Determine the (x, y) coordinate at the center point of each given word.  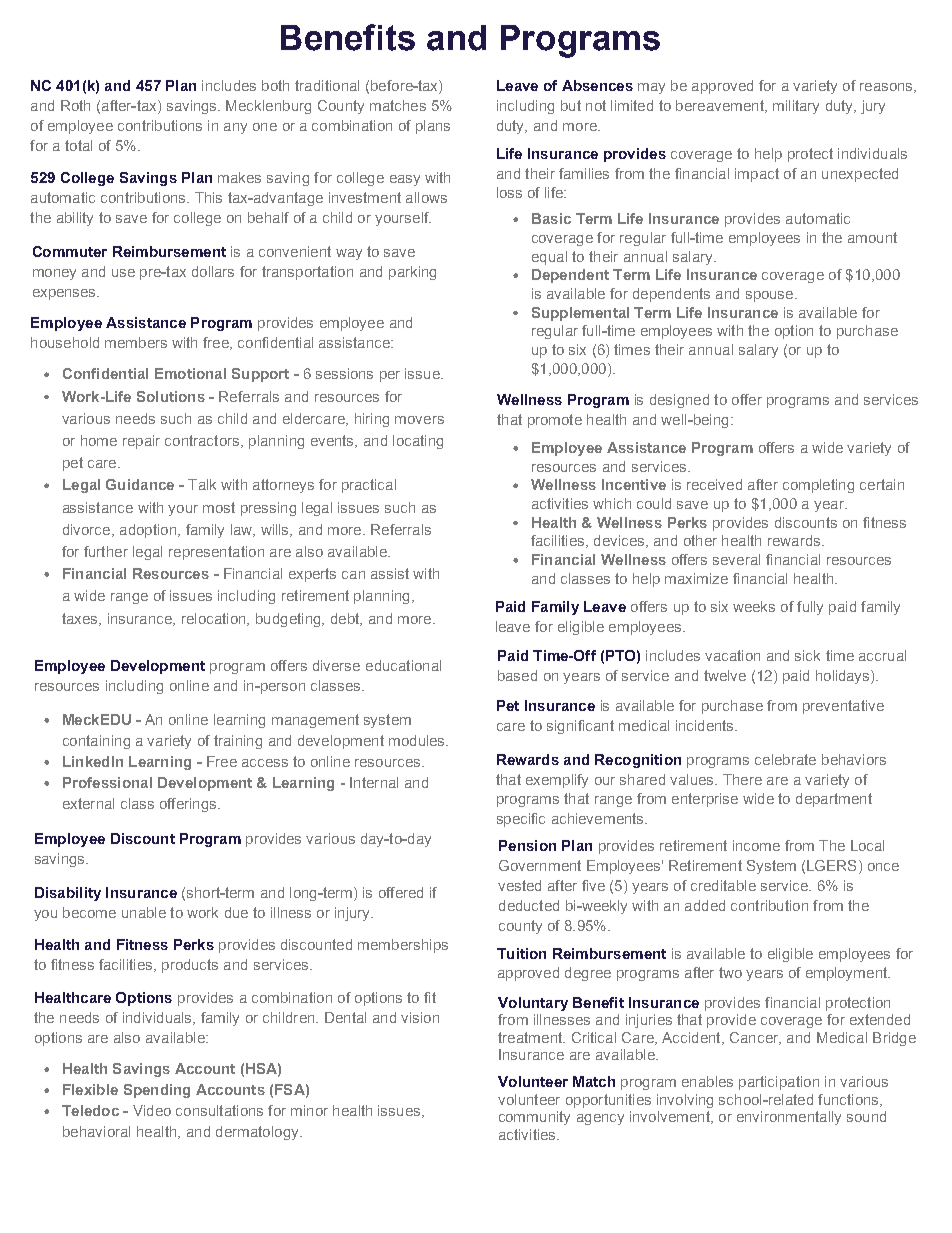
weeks (754, 606)
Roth (75, 105)
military (796, 107)
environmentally (789, 1118)
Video (152, 1110)
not (596, 105)
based (517, 675)
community (534, 1118)
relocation (215, 619)
